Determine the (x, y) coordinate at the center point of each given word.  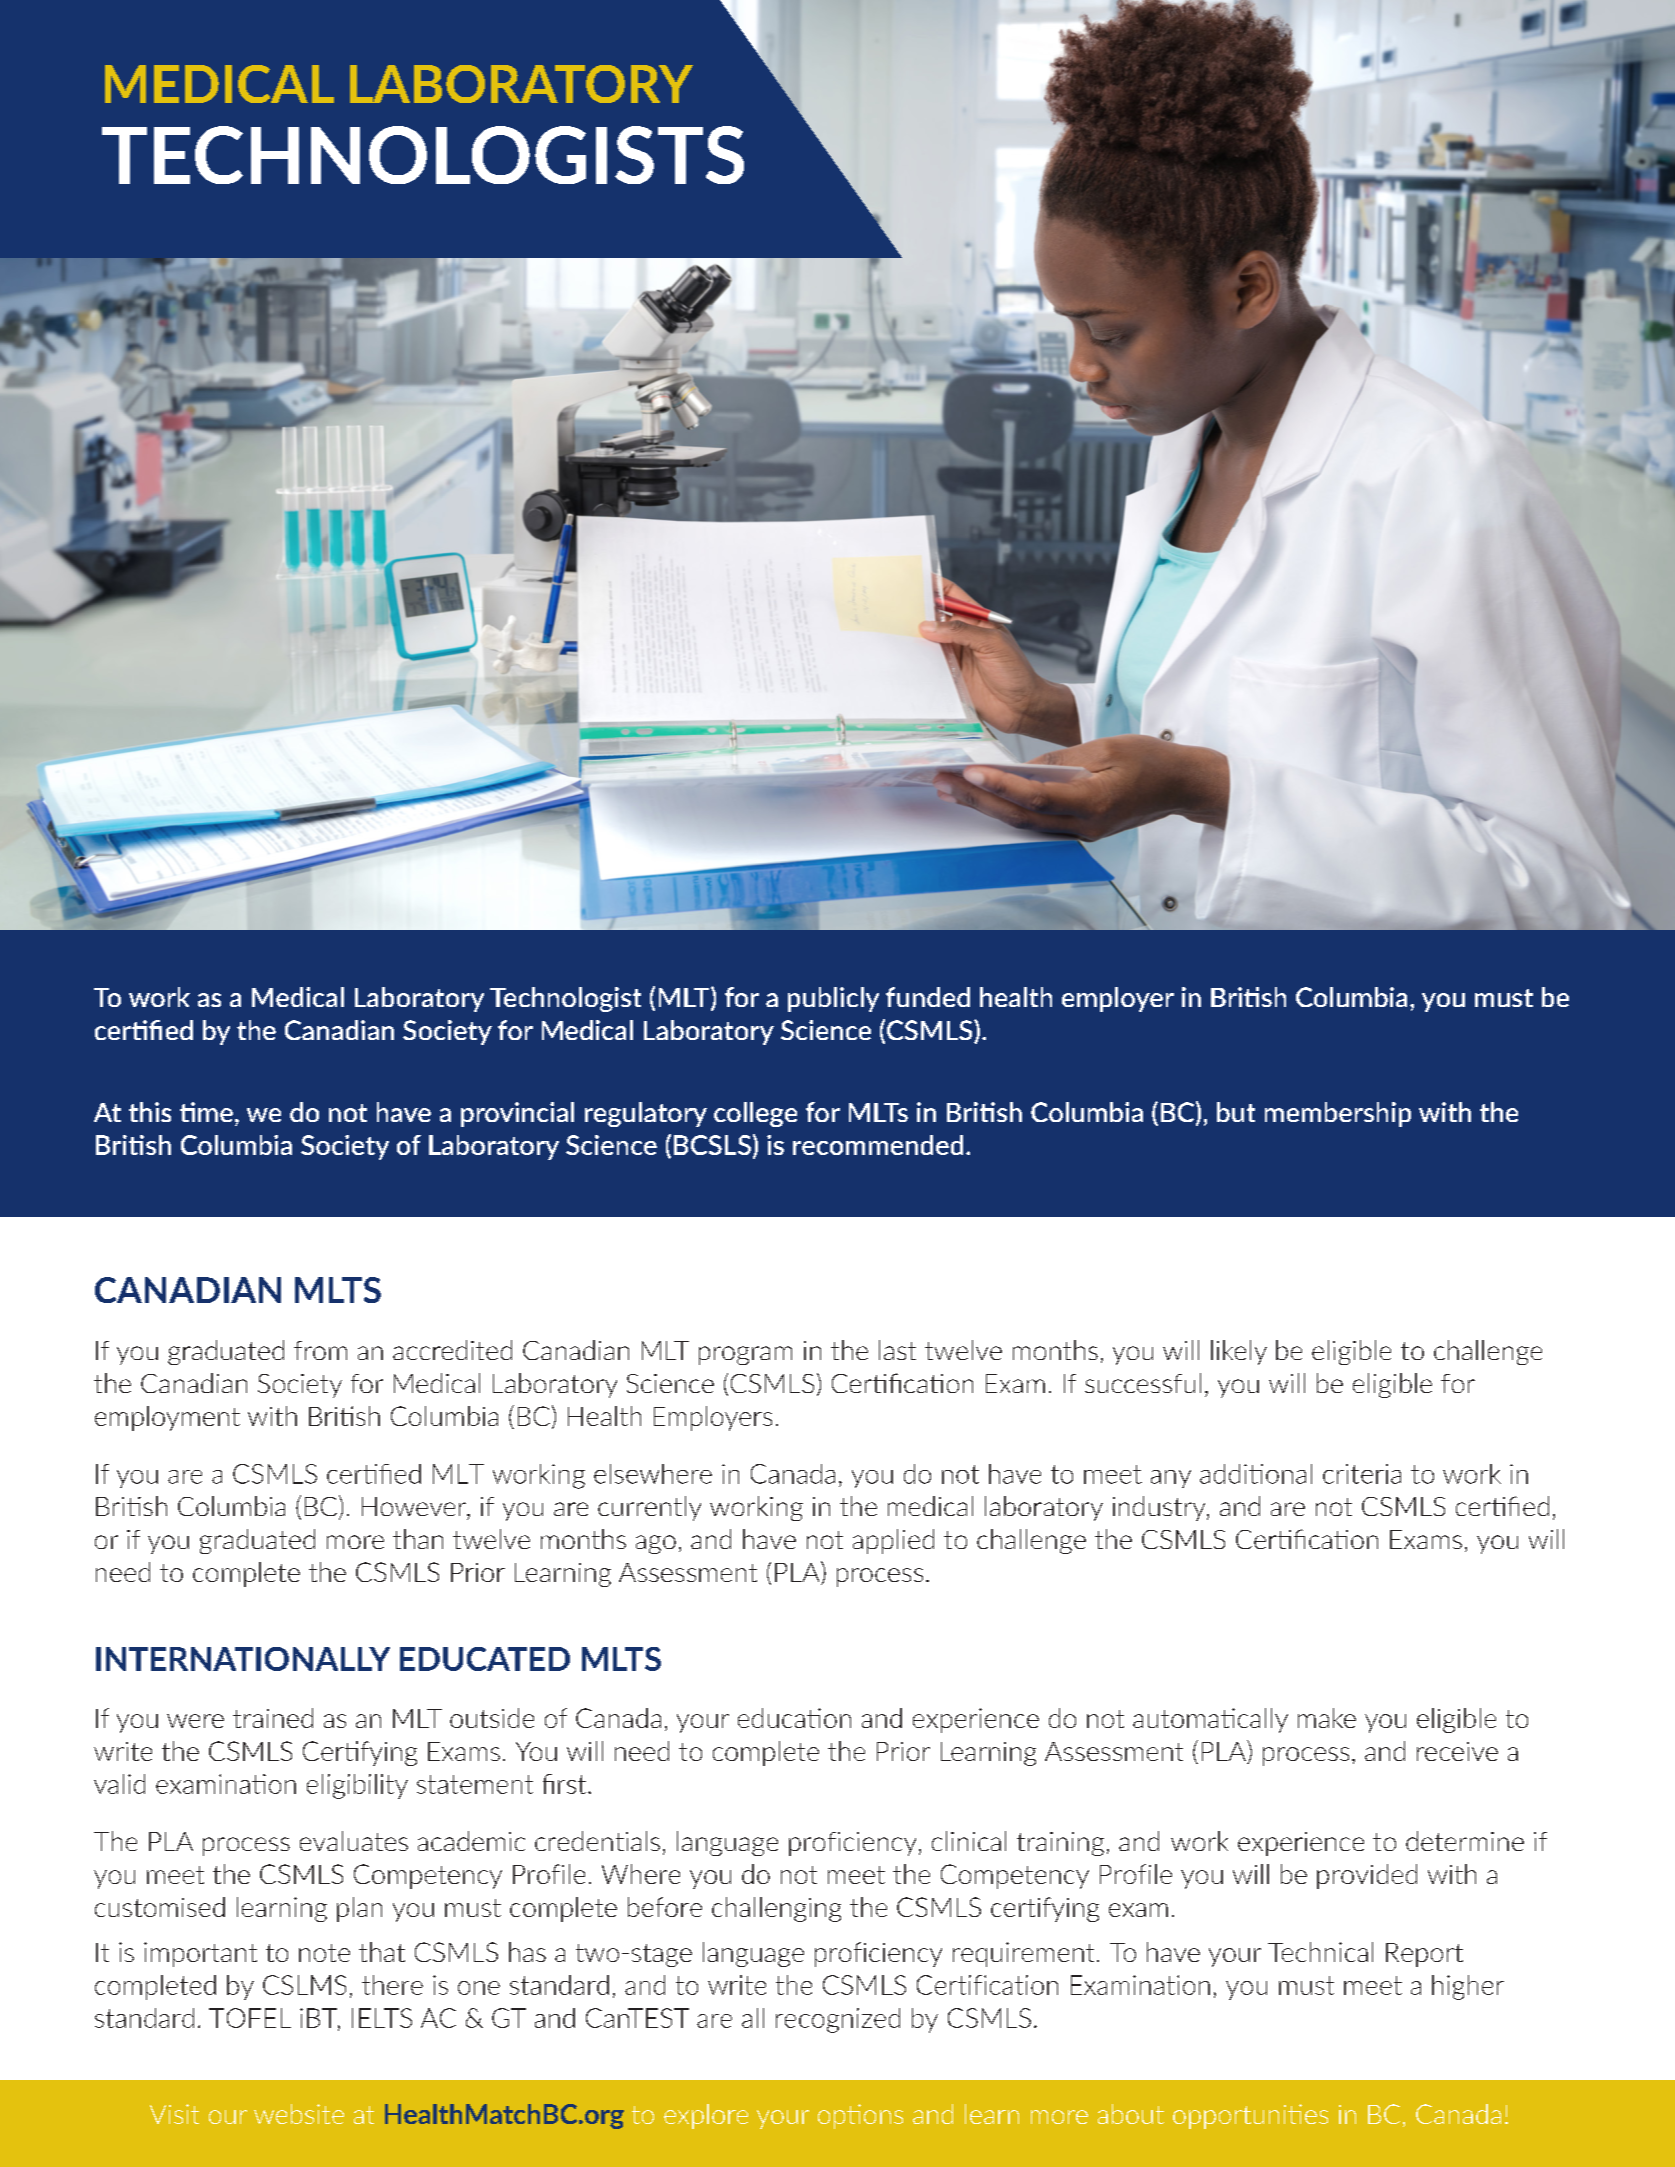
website (299, 2114)
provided (1367, 1876)
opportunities (1250, 2116)
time (206, 1112)
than (418, 1539)
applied (893, 1541)
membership (1338, 1114)
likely (1239, 1352)
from (320, 1350)
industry (1160, 1508)
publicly (833, 999)
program (745, 1355)
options (860, 2116)
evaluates (354, 1841)
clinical (969, 1841)
